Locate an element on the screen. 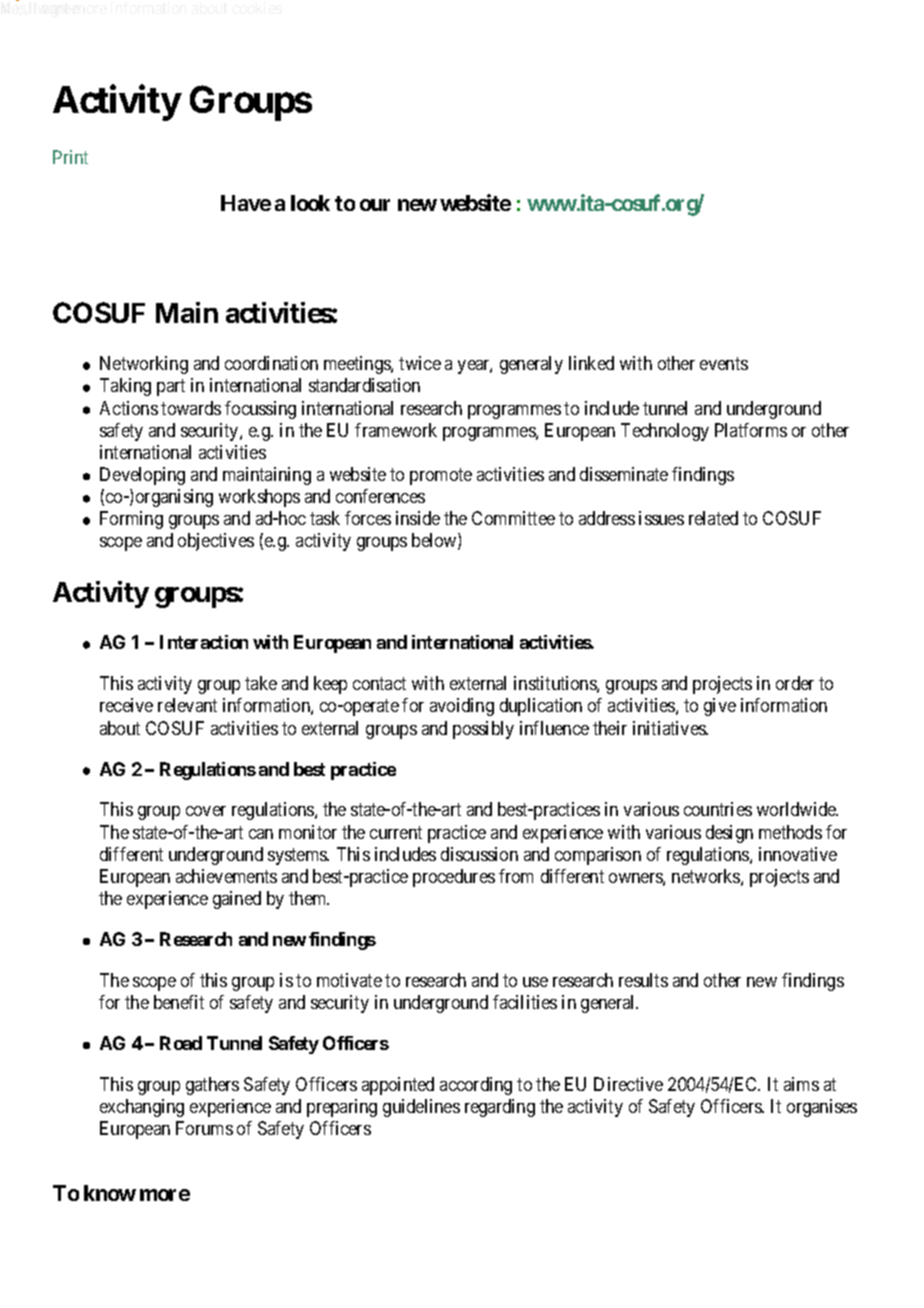  events is located at coordinates (724, 364).
